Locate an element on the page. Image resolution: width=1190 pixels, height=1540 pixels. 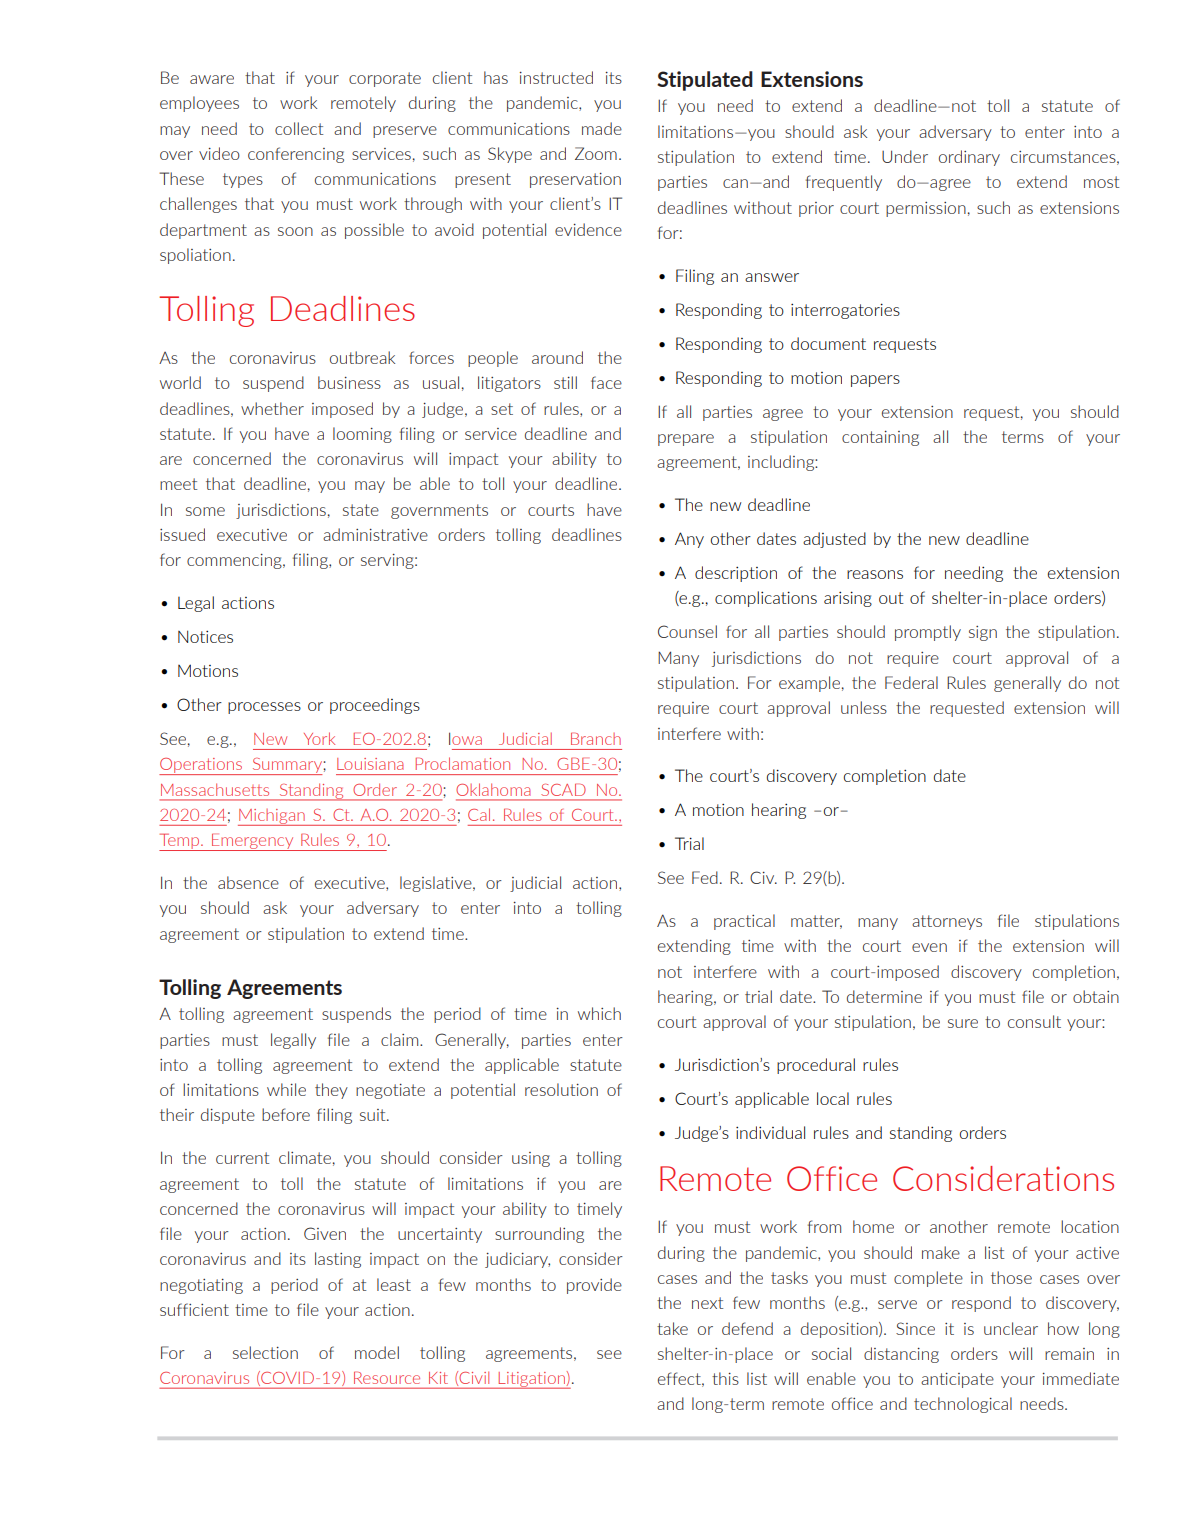
made is located at coordinates (602, 128).
